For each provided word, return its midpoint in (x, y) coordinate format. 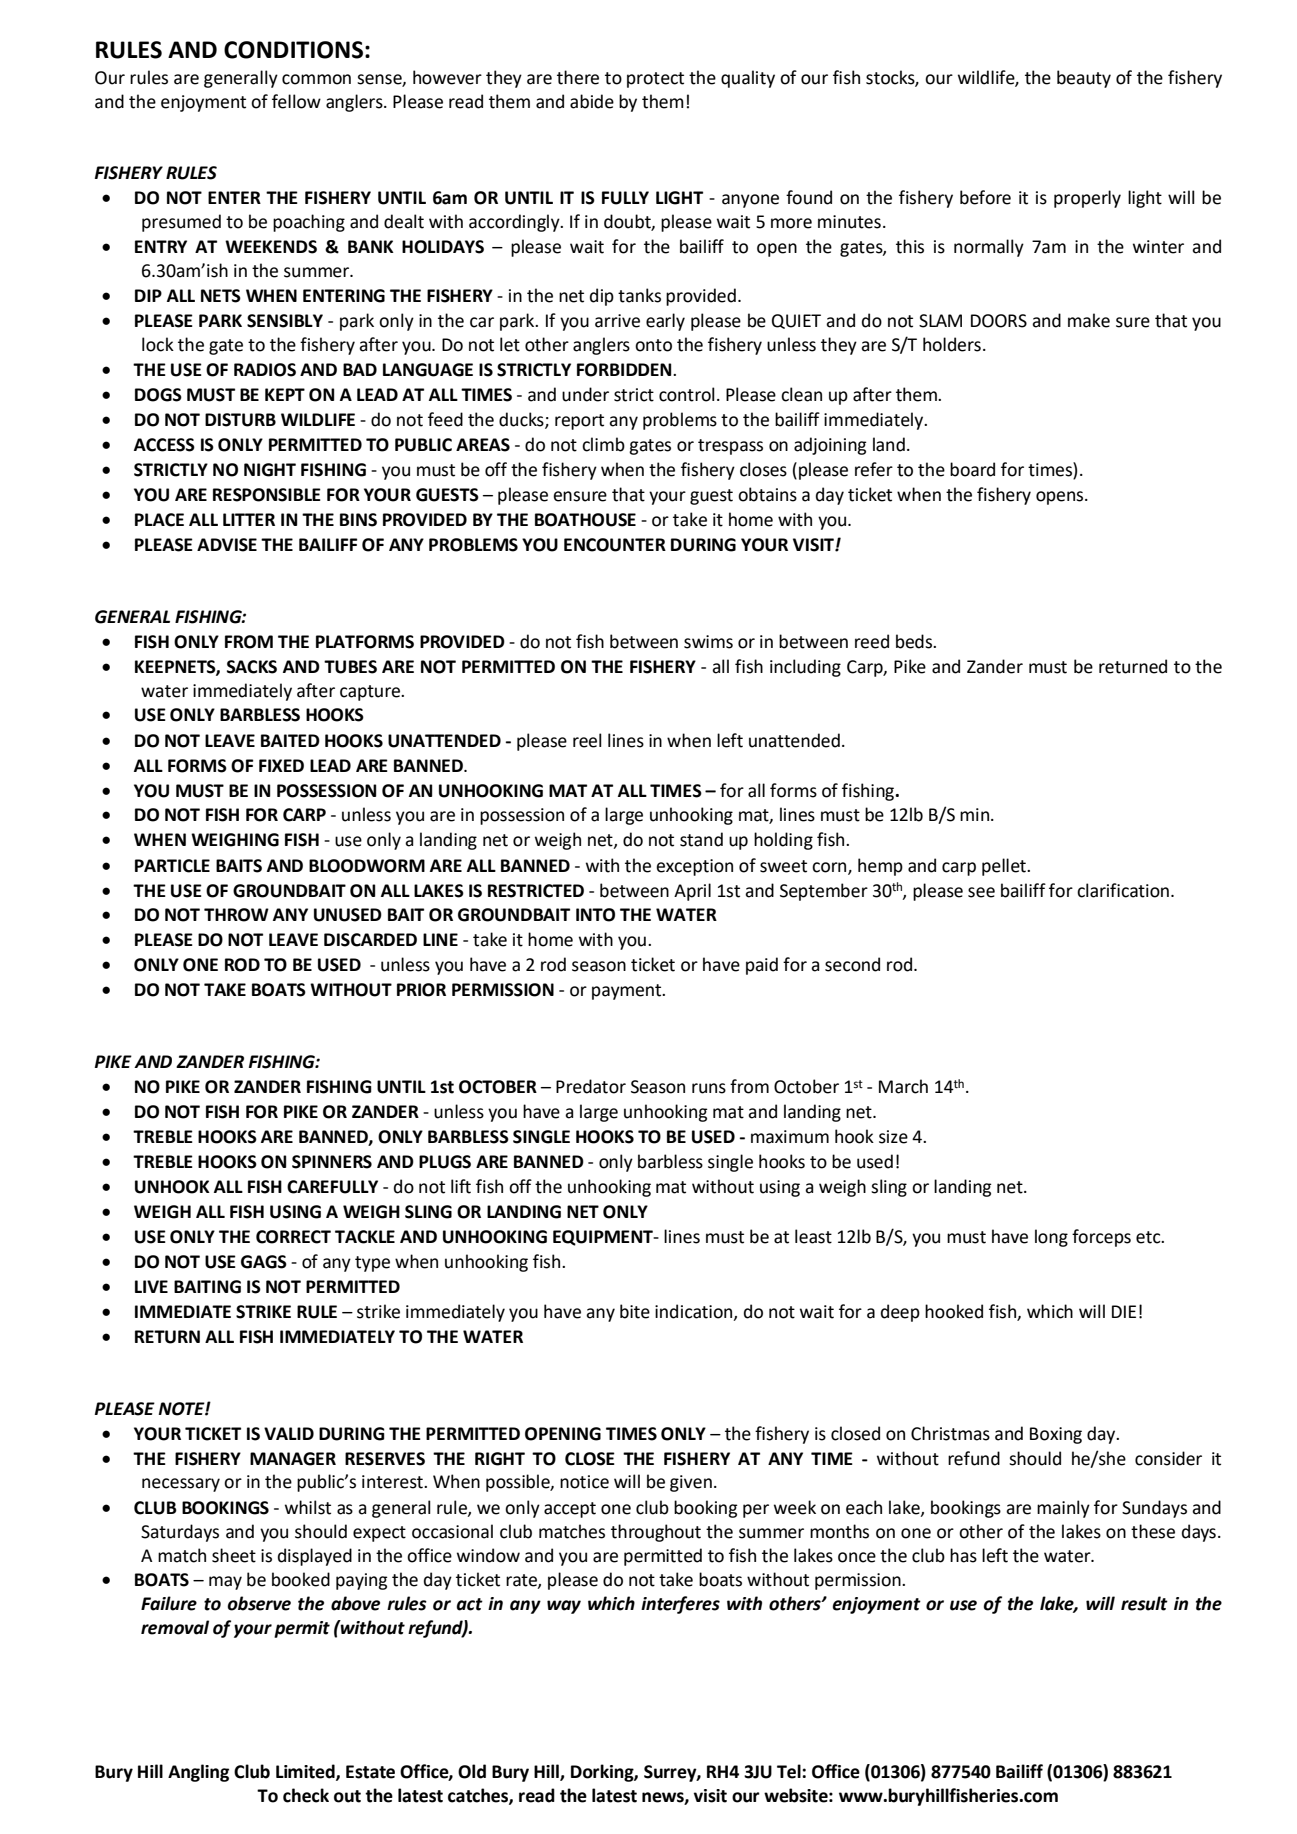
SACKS (252, 667)
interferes (680, 1605)
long (1051, 1238)
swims (708, 642)
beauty (1084, 79)
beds (915, 641)
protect (655, 80)
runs (709, 1088)
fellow (296, 101)
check (306, 1795)
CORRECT (293, 1237)
